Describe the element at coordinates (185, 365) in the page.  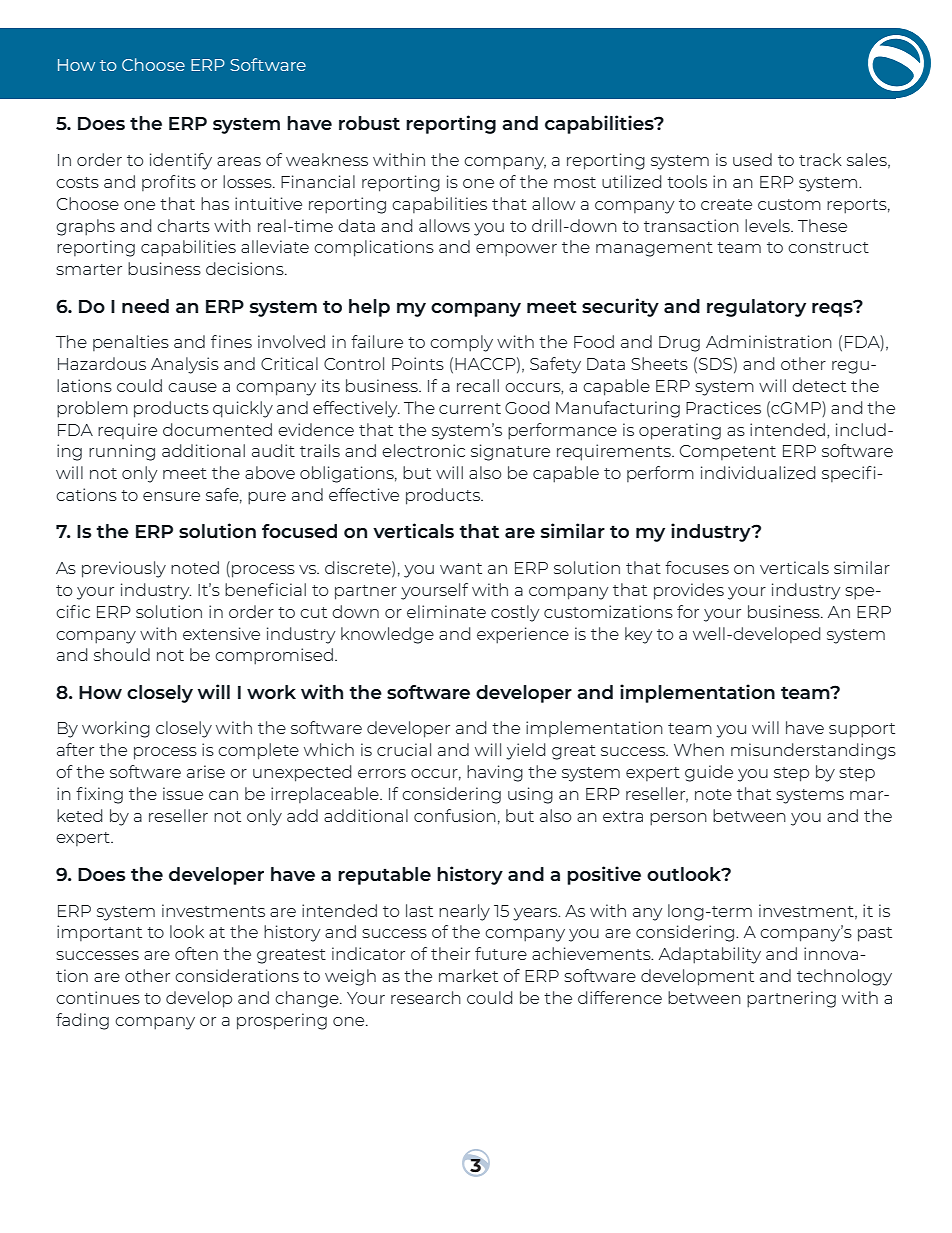
I see `Analysis` at that location.
